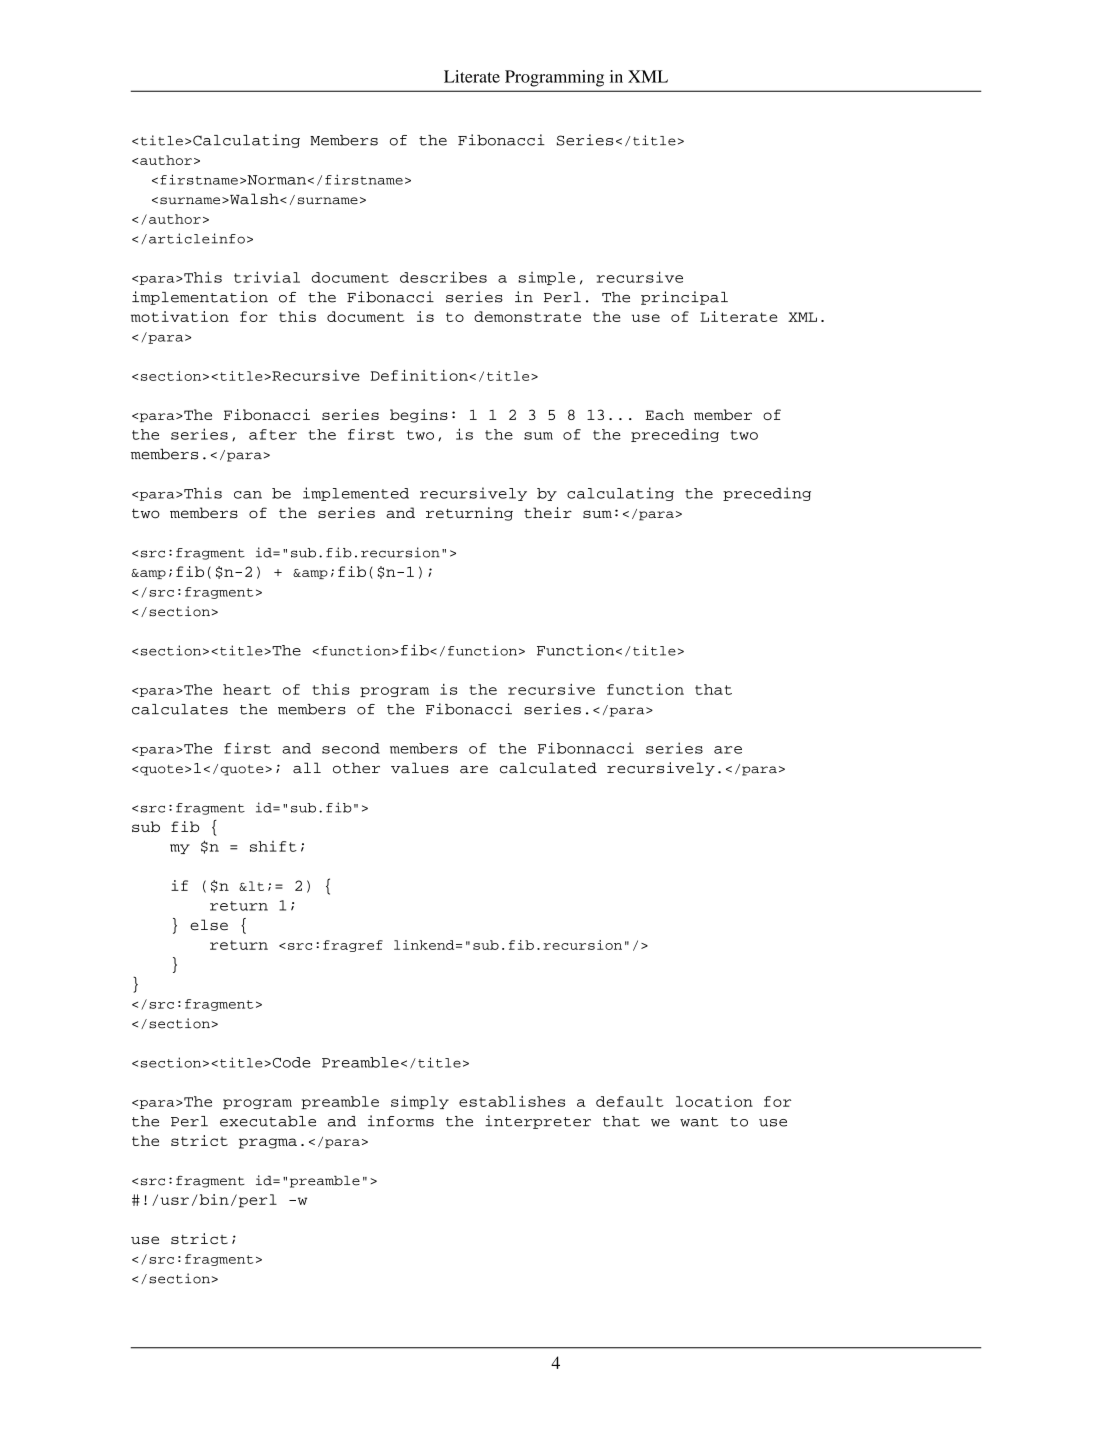  What do you see at coordinates (248, 495) in the screenshot?
I see `can` at bounding box center [248, 495].
